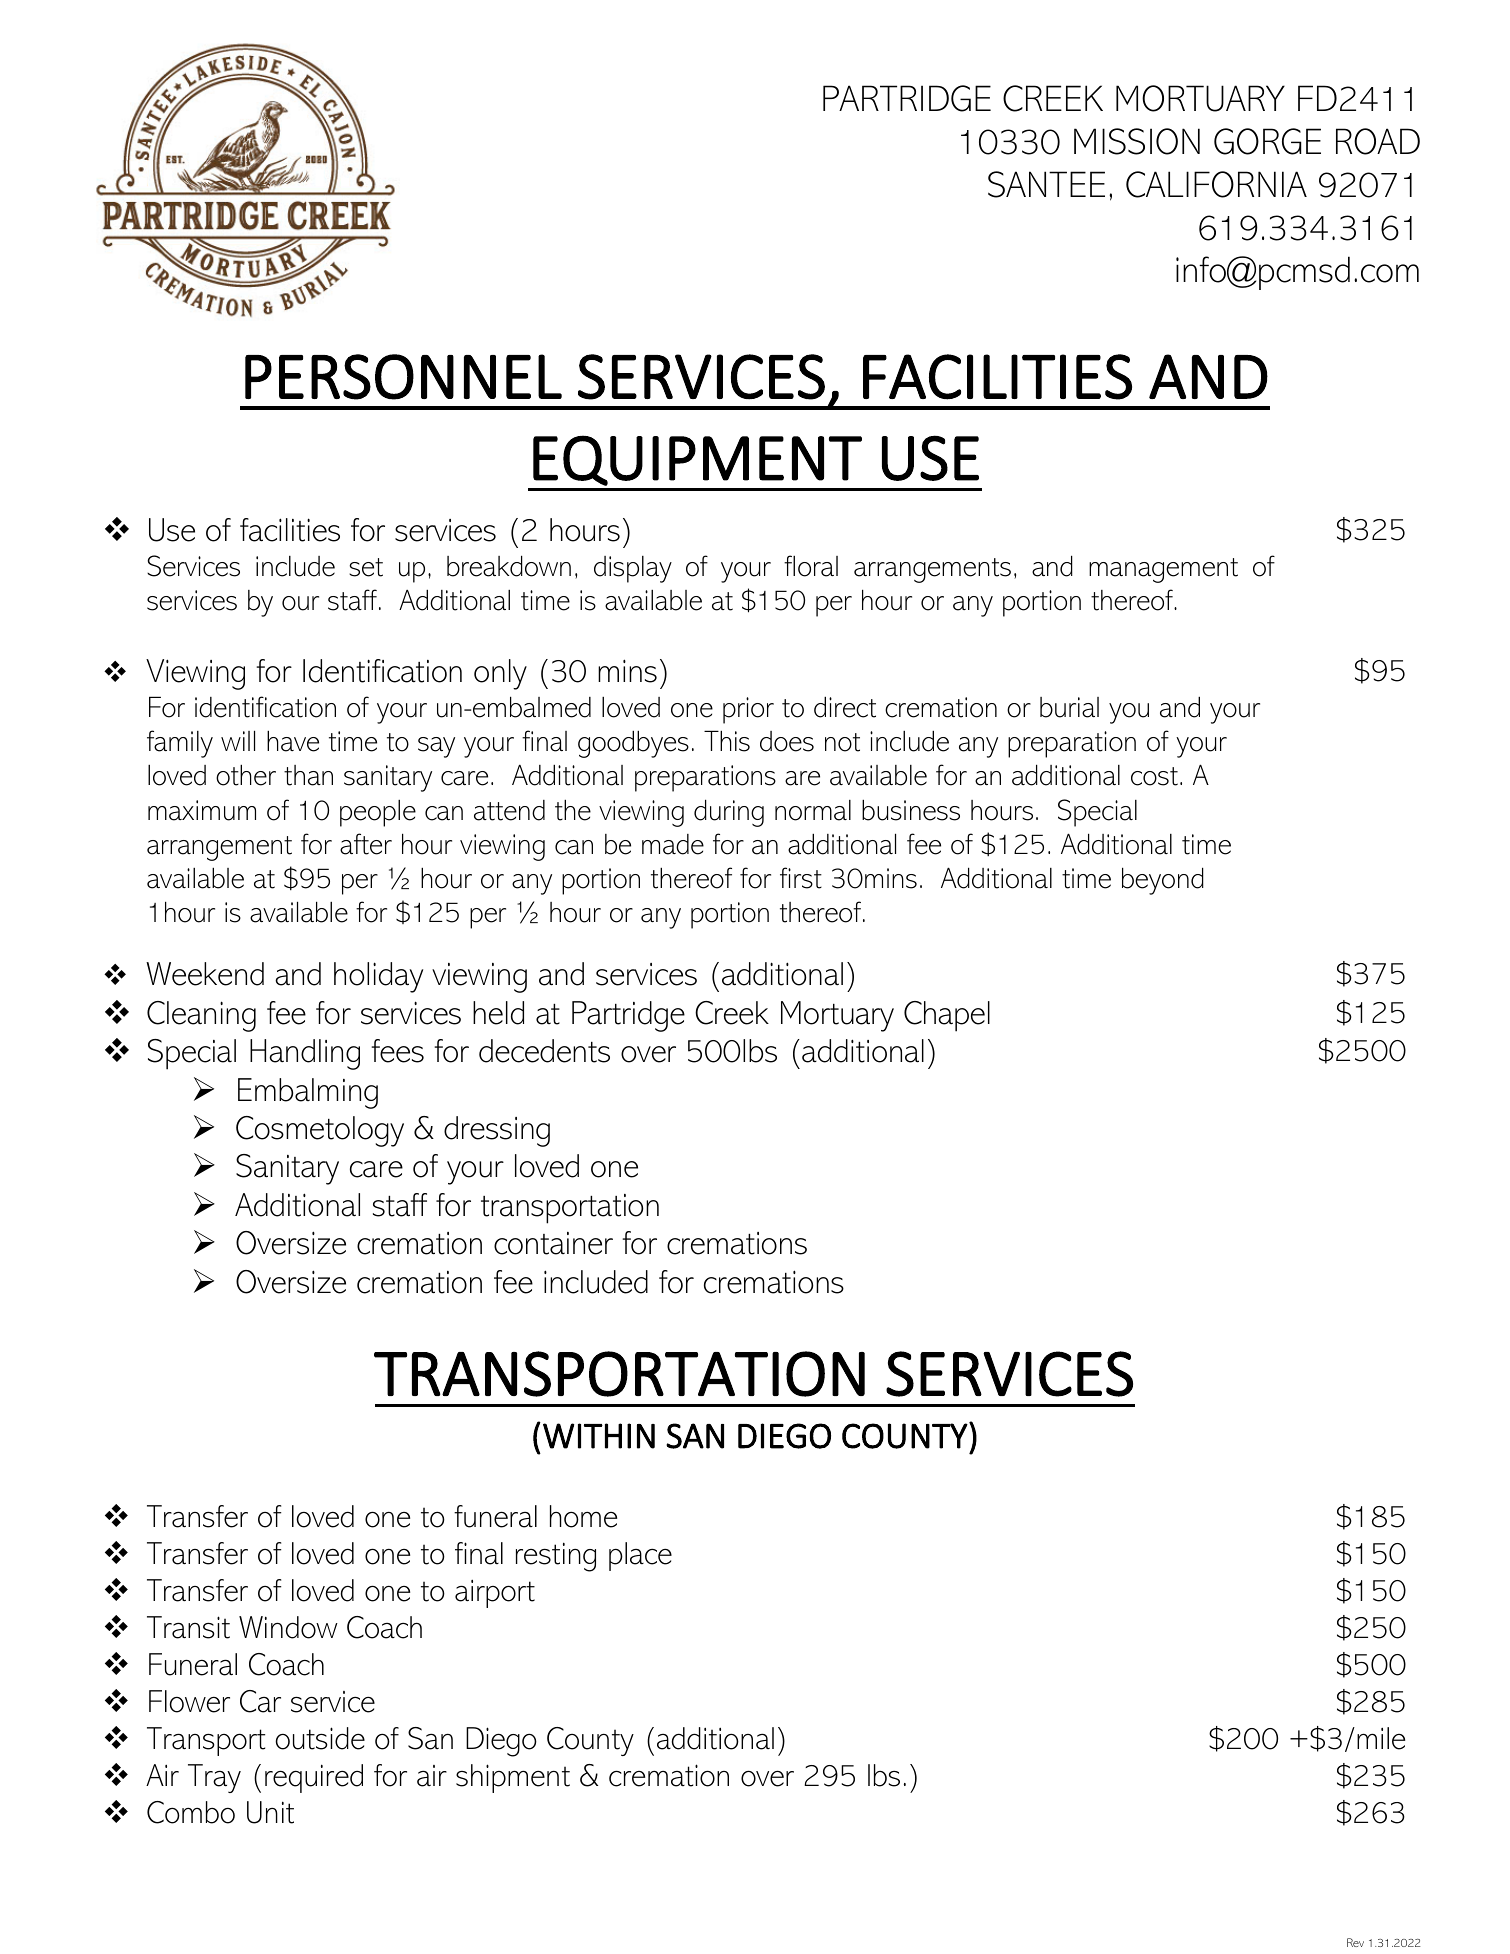 This screenshot has height=1954, width=1510. Describe the element at coordinates (270, 1812) in the screenshot. I see `Unit` at that location.
